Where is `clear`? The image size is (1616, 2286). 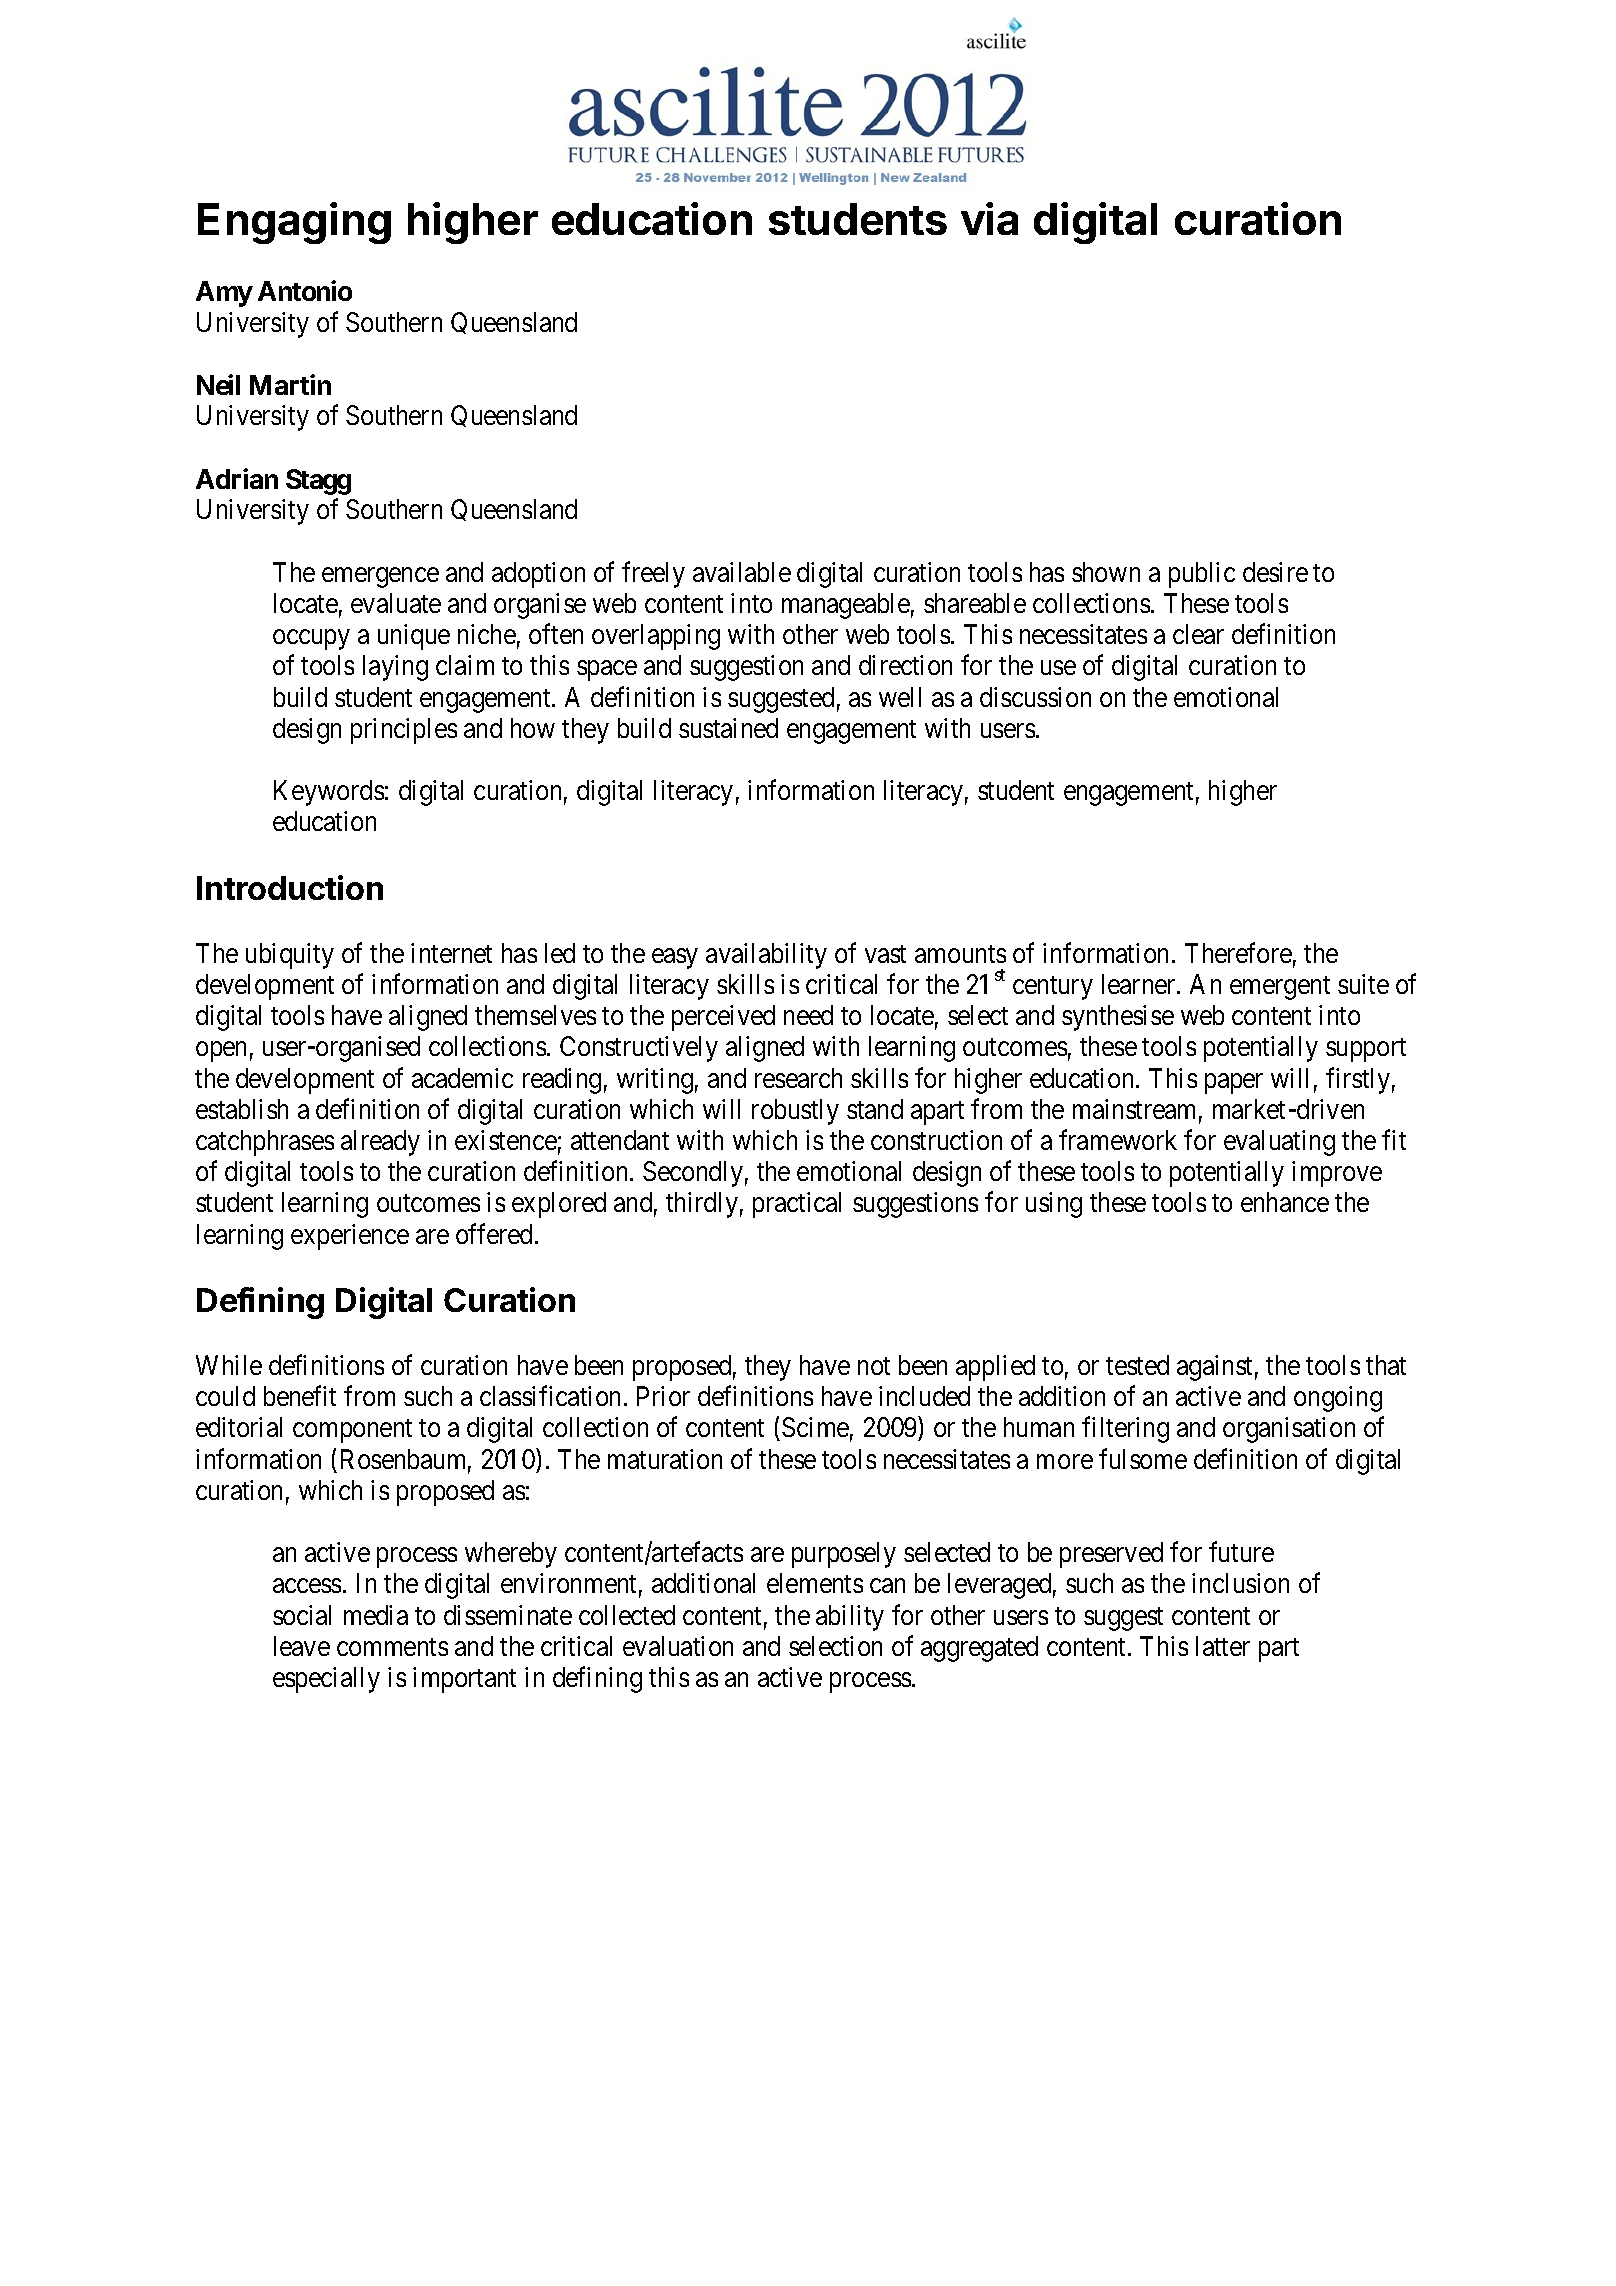
clear is located at coordinates (1198, 634).
